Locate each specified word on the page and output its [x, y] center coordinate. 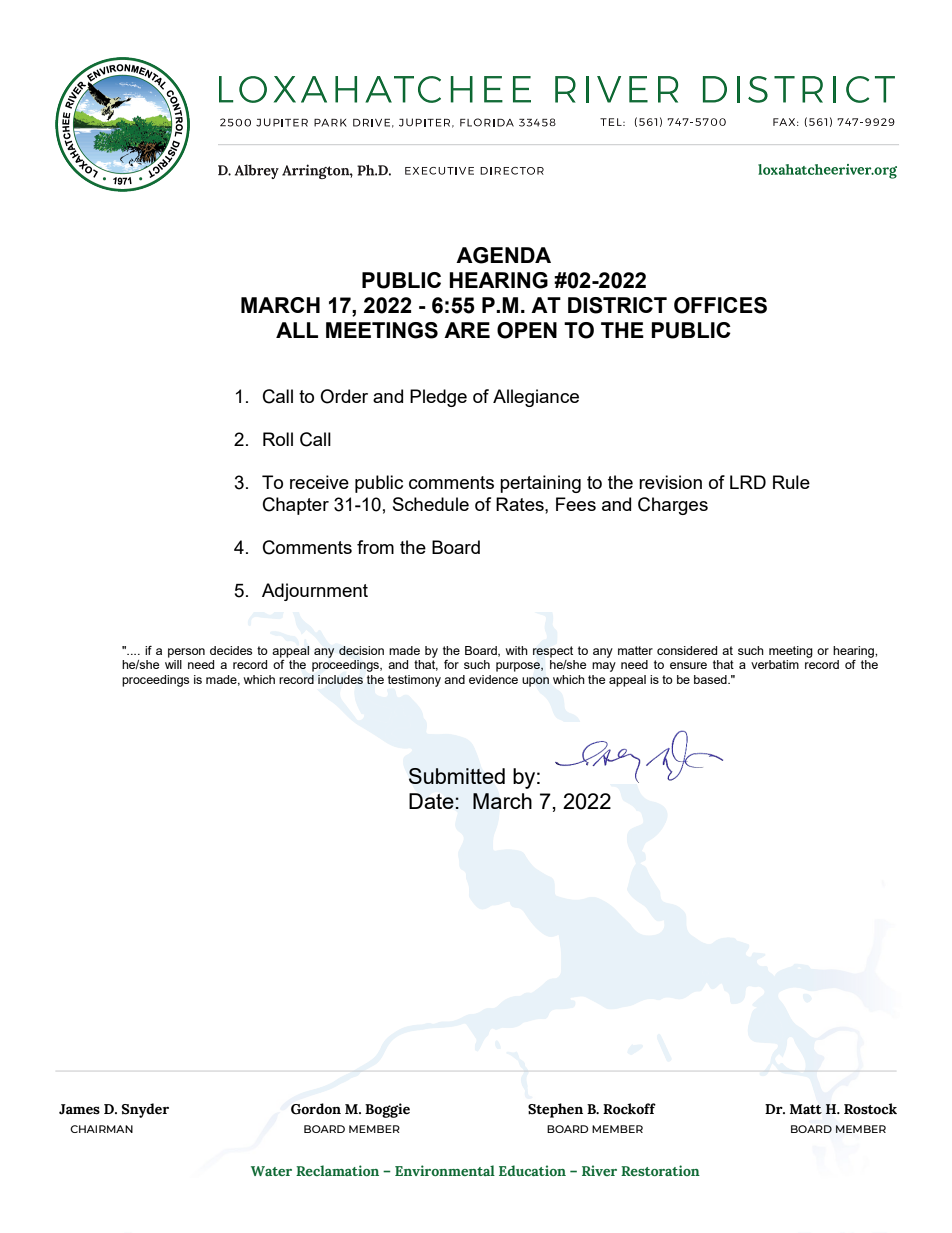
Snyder [145, 1110]
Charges [673, 506]
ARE [467, 330]
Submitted [457, 776]
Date [432, 801]
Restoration [660, 1170]
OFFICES [720, 305]
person [186, 653]
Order [344, 396]
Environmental [445, 1170]
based [711, 679]
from [375, 547]
